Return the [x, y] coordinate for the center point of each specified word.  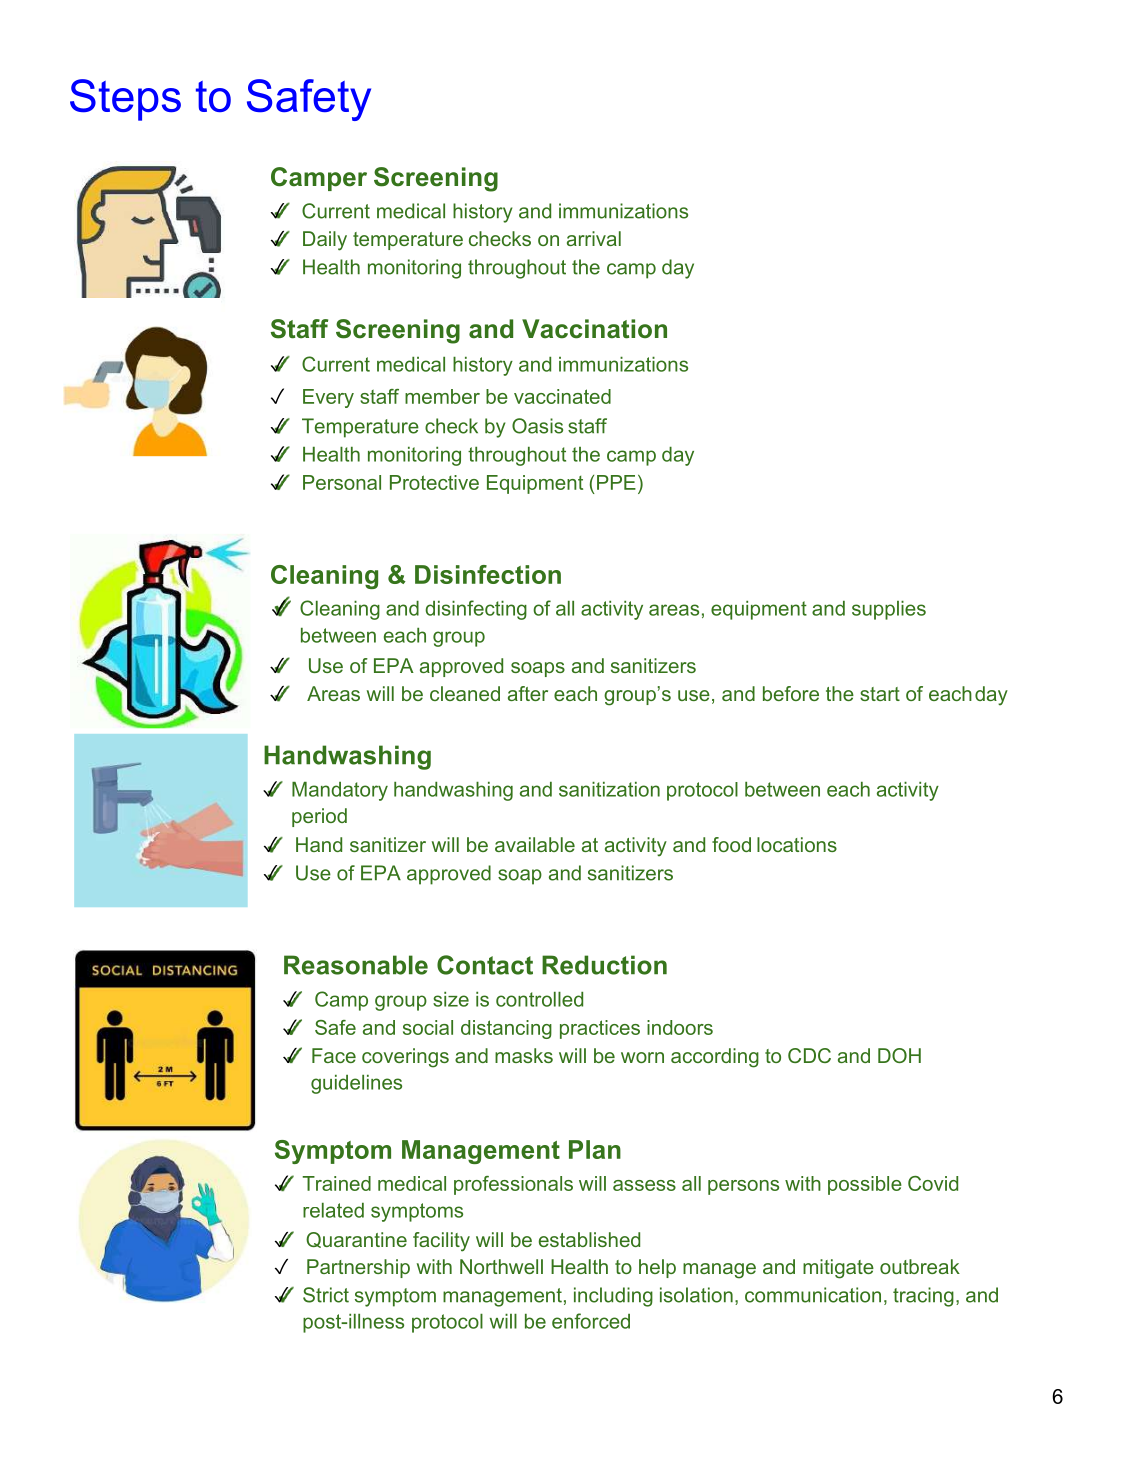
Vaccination [594, 329]
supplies [889, 610]
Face [334, 1055]
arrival [594, 238]
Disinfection [488, 574]
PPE [616, 482]
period [319, 817]
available [535, 844]
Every [328, 398]
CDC [809, 1055]
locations [797, 844]
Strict [326, 1295]
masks [524, 1055]
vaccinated [562, 396]
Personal [342, 482]
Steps [125, 100]
